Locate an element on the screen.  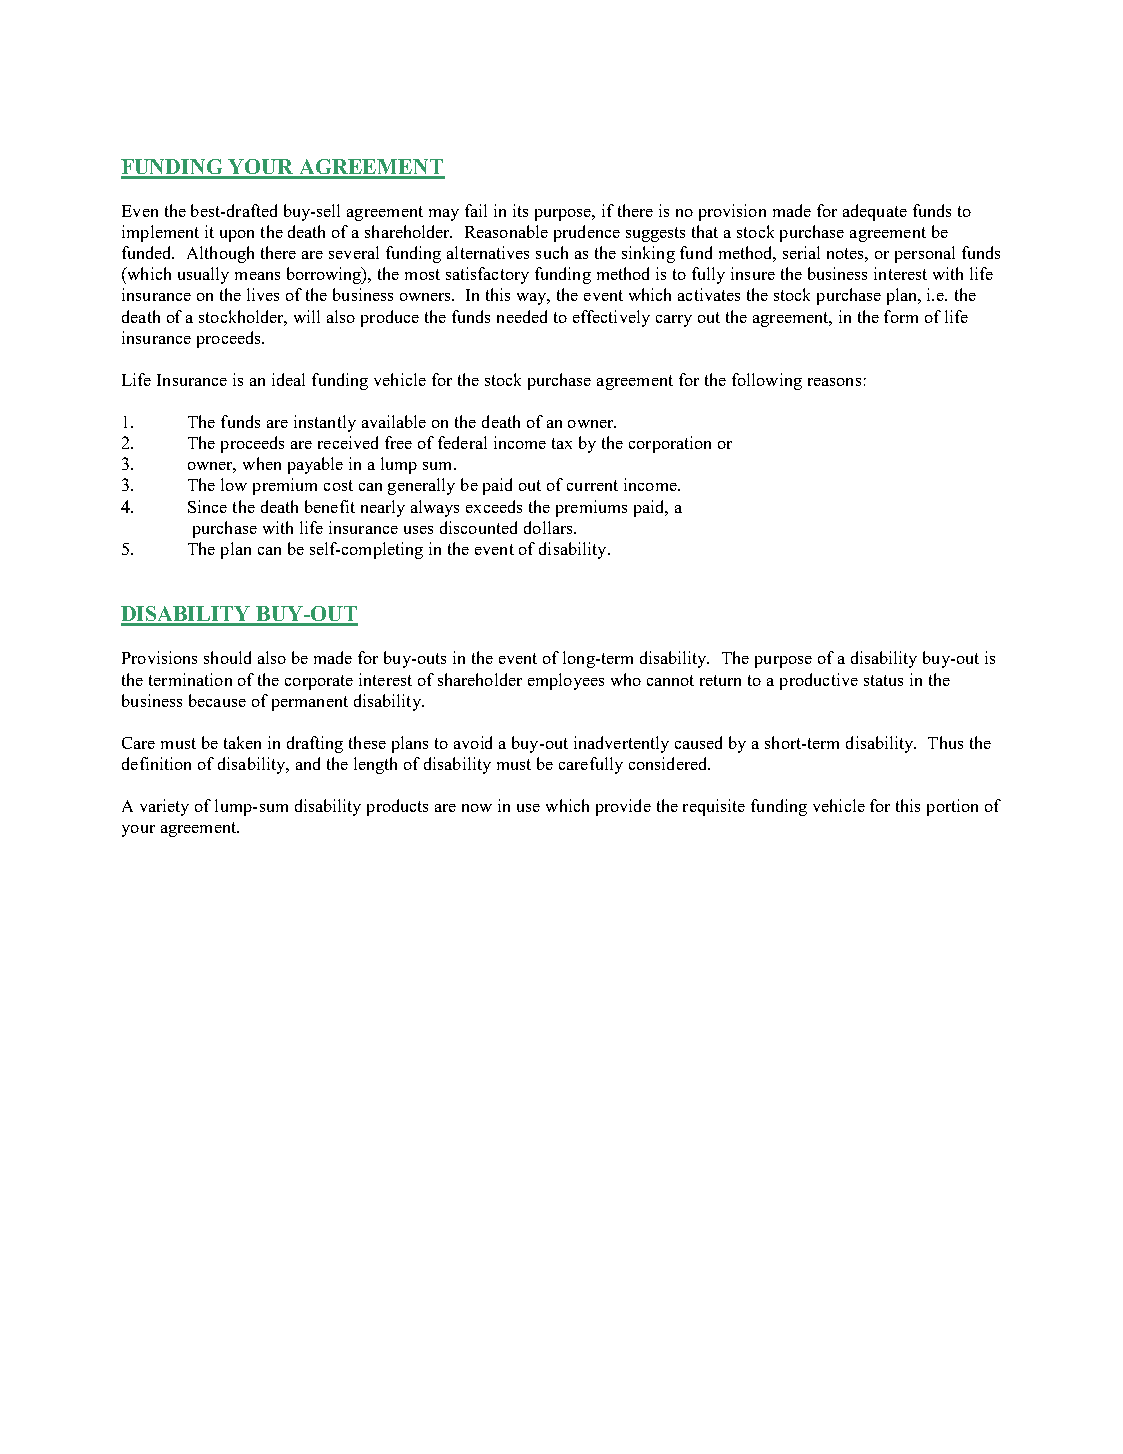
should is located at coordinates (227, 657).
